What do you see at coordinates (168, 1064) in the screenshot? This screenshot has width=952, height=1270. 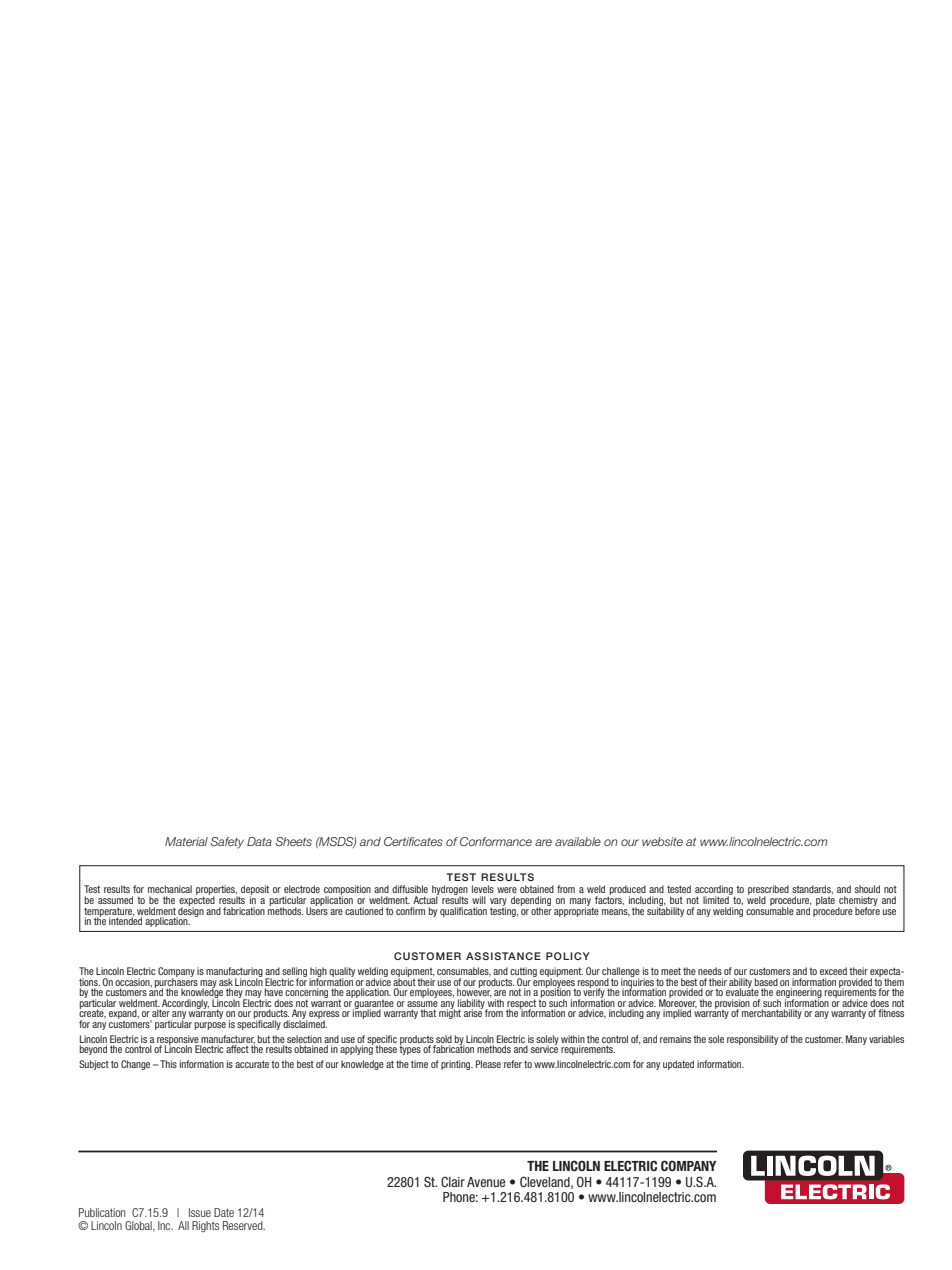 I see `This` at bounding box center [168, 1064].
